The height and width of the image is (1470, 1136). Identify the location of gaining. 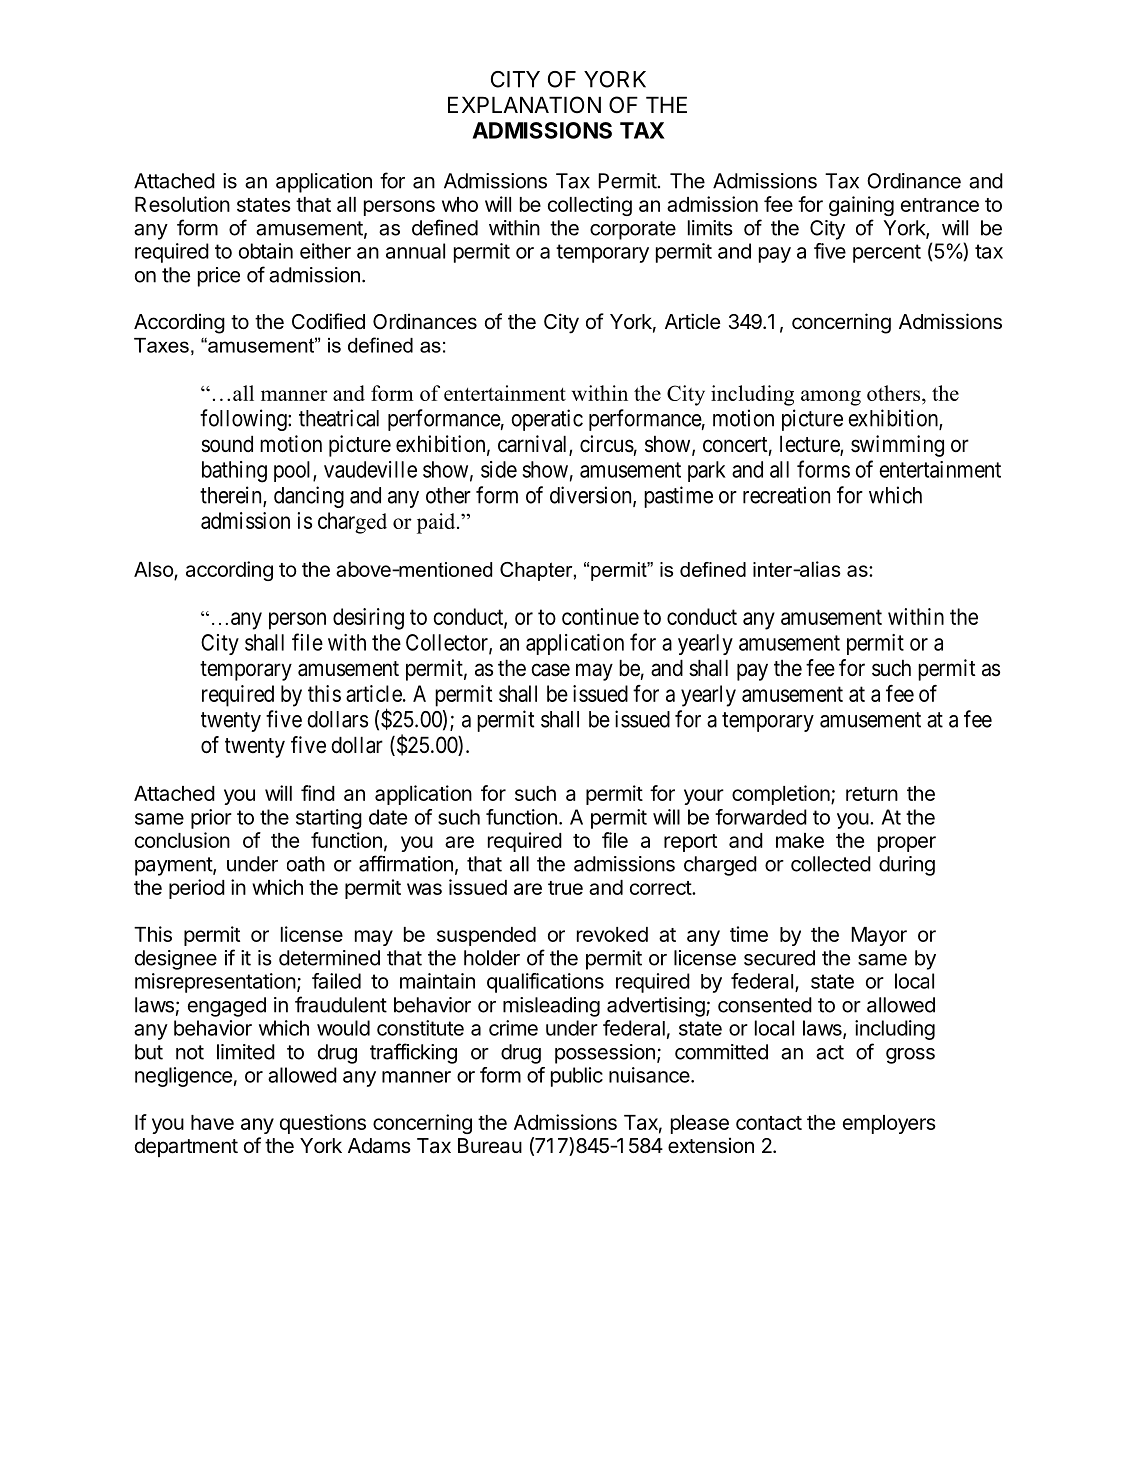
(861, 206).
